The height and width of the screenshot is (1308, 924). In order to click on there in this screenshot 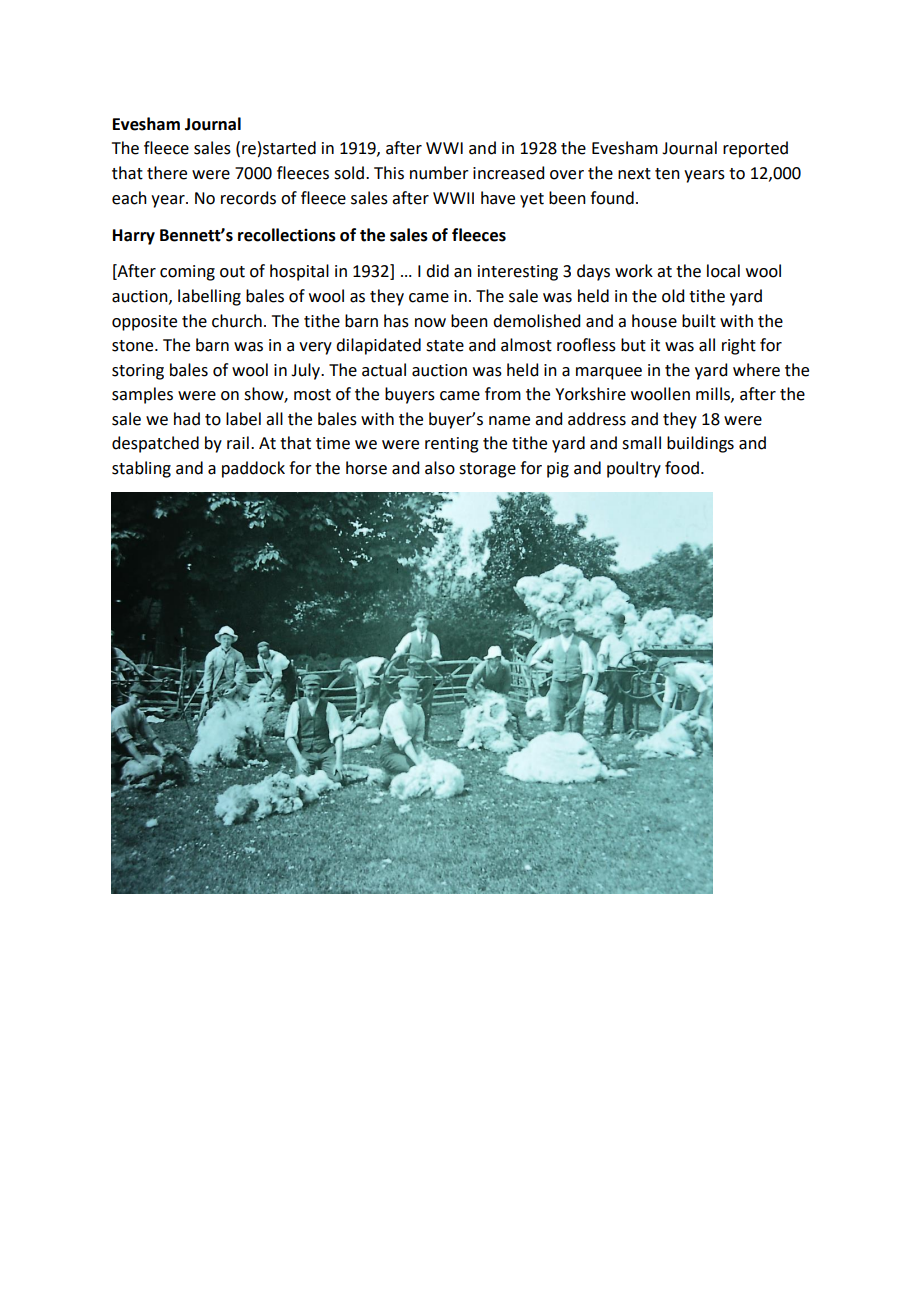, I will do `click(167, 173)`.
